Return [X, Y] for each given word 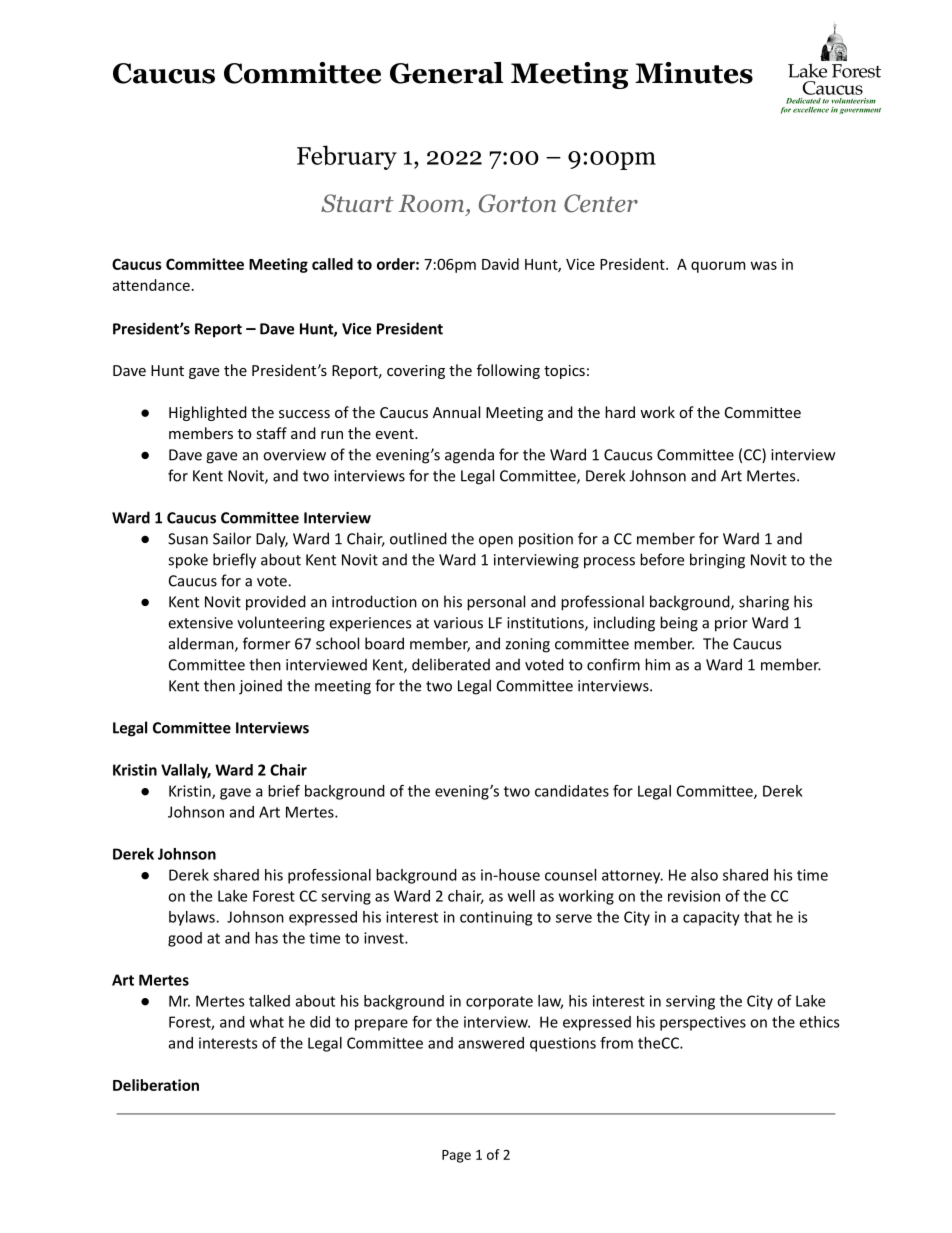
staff [272, 433]
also [704, 875]
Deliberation [156, 1085]
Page [456, 1156]
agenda [469, 456]
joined [260, 687]
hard [620, 412]
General [446, 73]
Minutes [694, 73]
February [347, 157]
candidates [572, 791]
